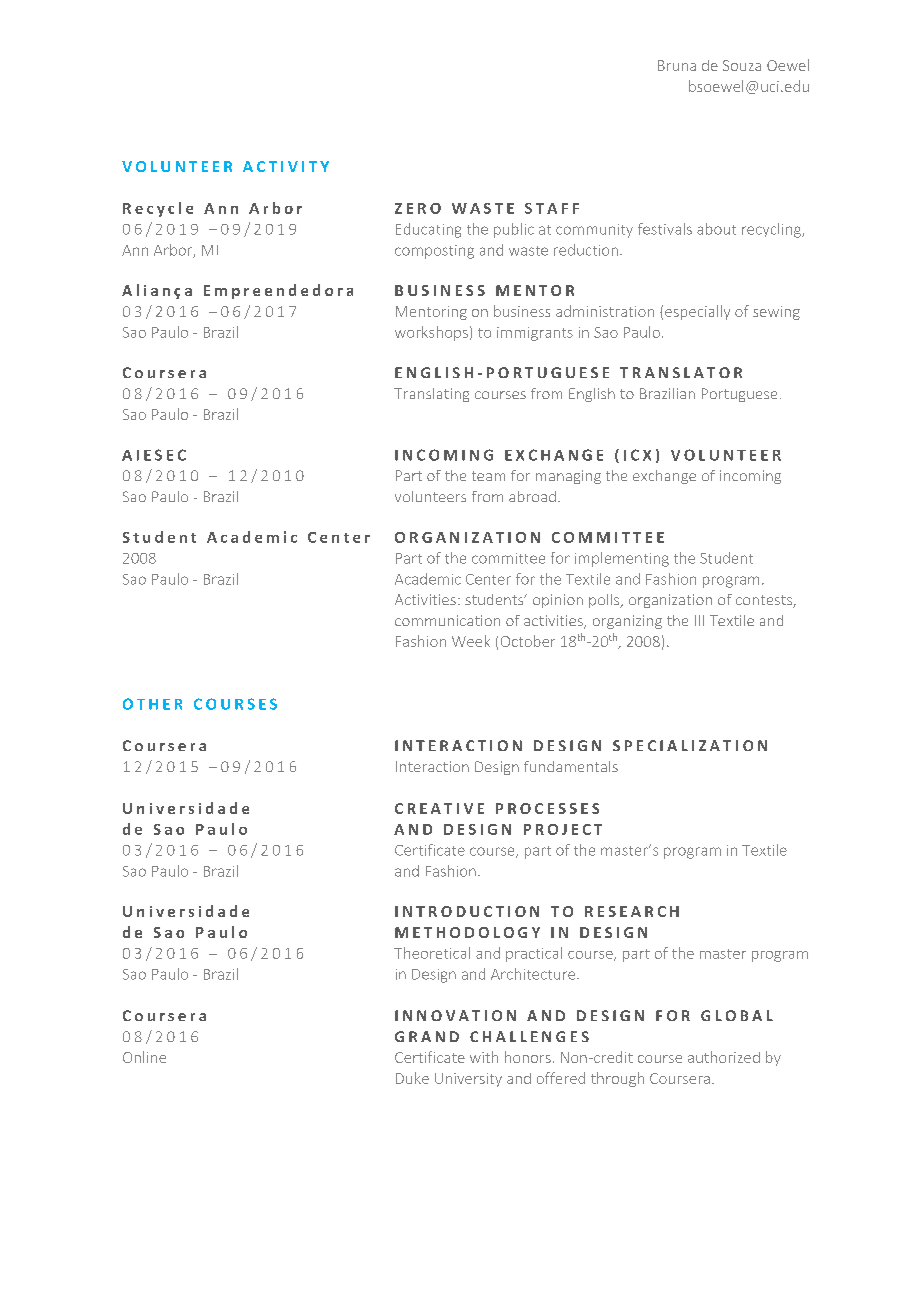 This page has height=1308, width=924. What do you see at coordinates (484, 1057) in the page?
I see `with` at bounding box center [484, 1057].
